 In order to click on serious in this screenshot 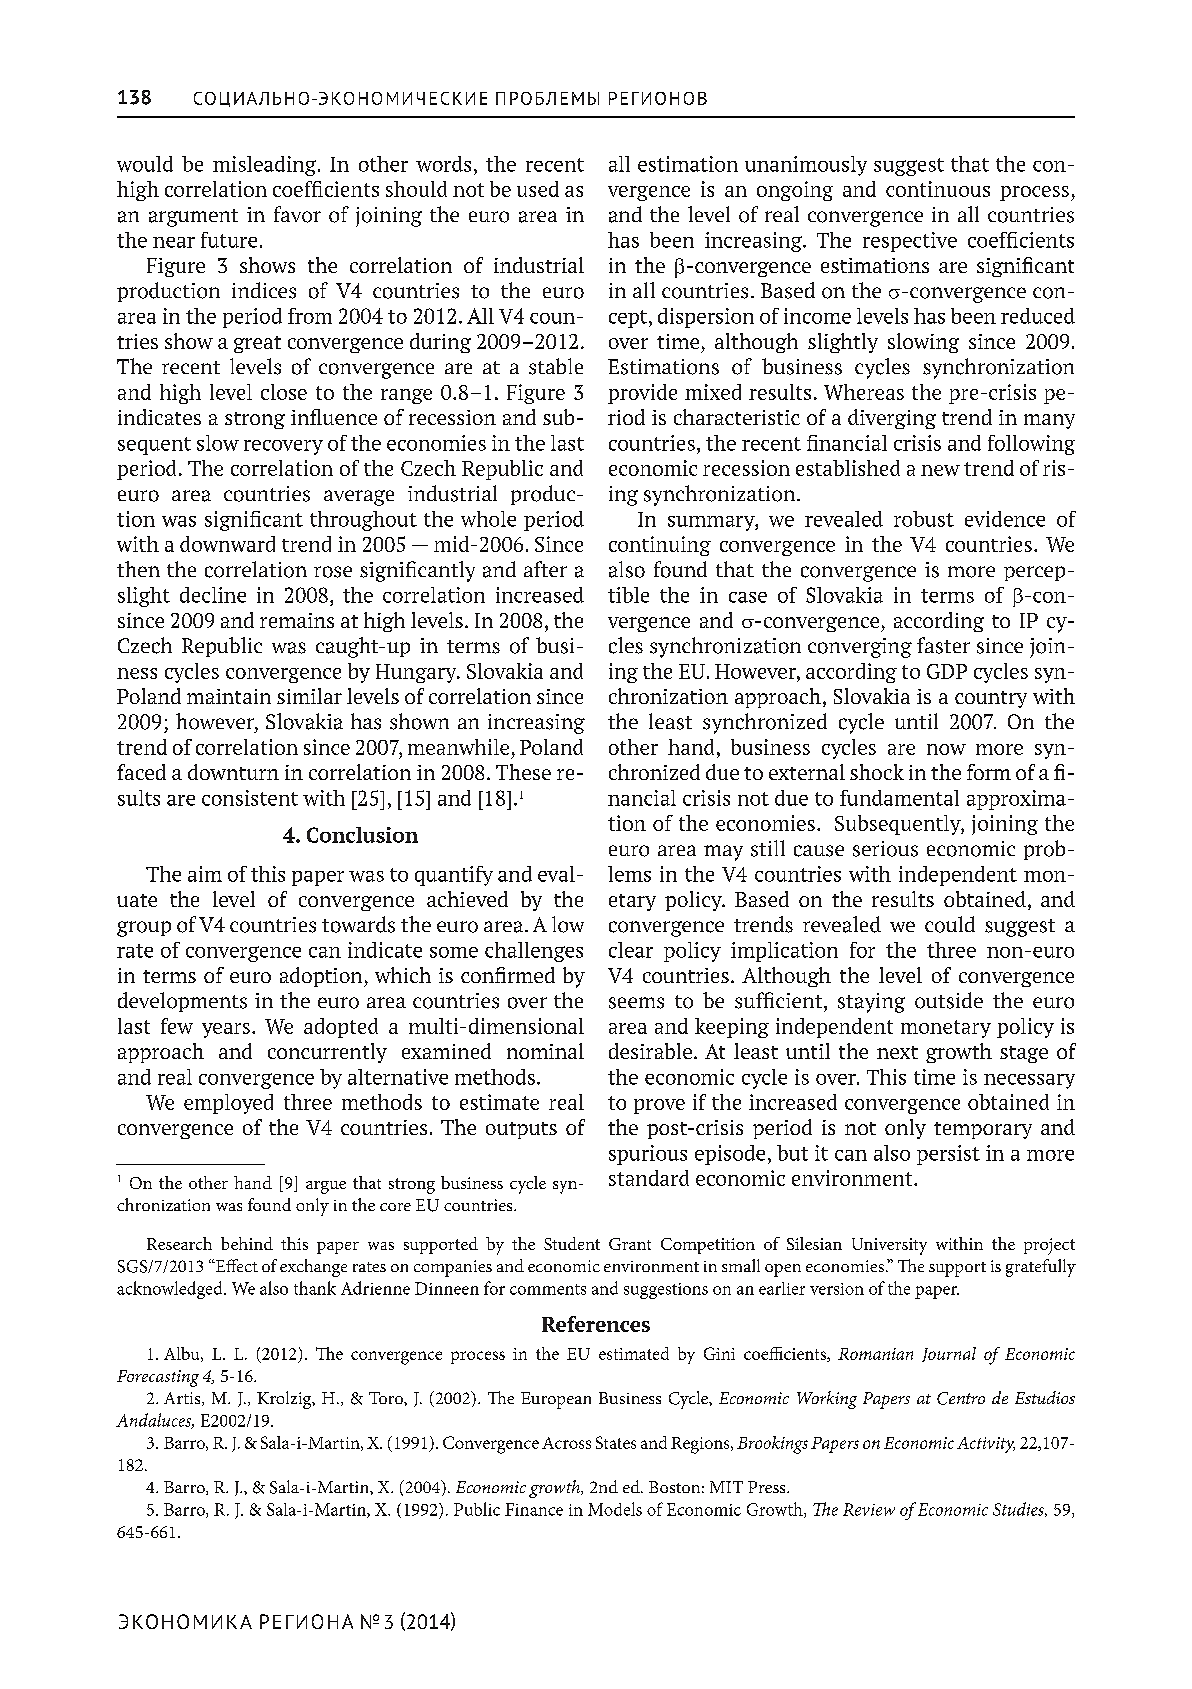, I will do `click(885, 849)`.
